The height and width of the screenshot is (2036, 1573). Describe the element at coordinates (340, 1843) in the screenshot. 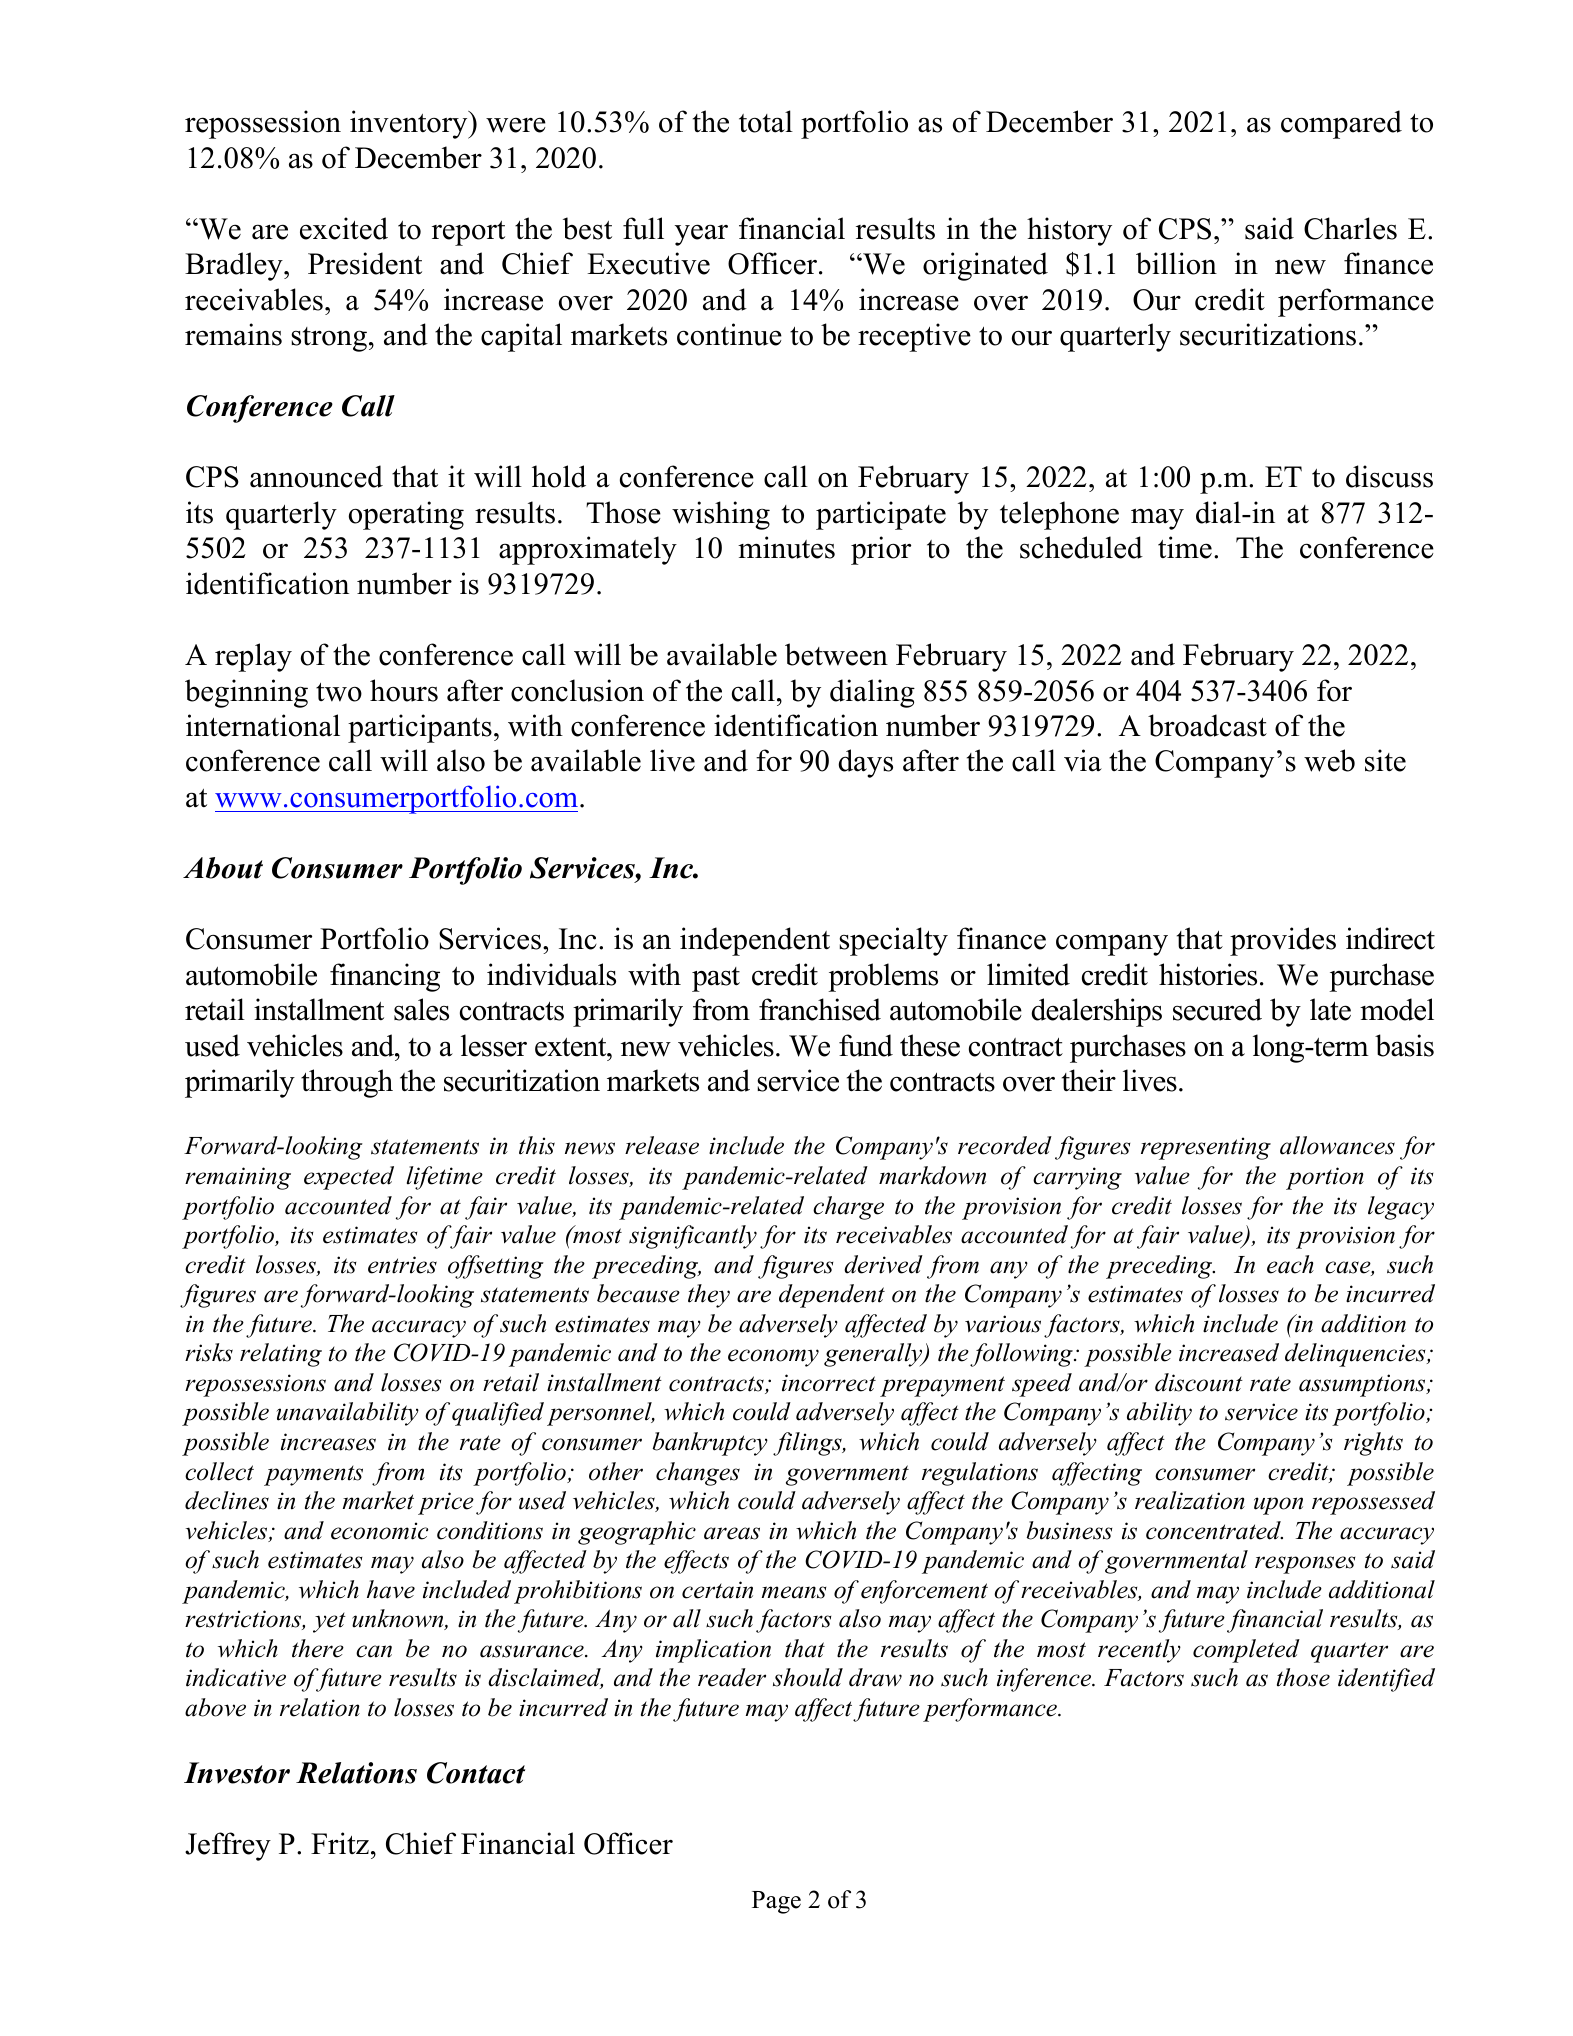

I see `Fritz` at that location.
